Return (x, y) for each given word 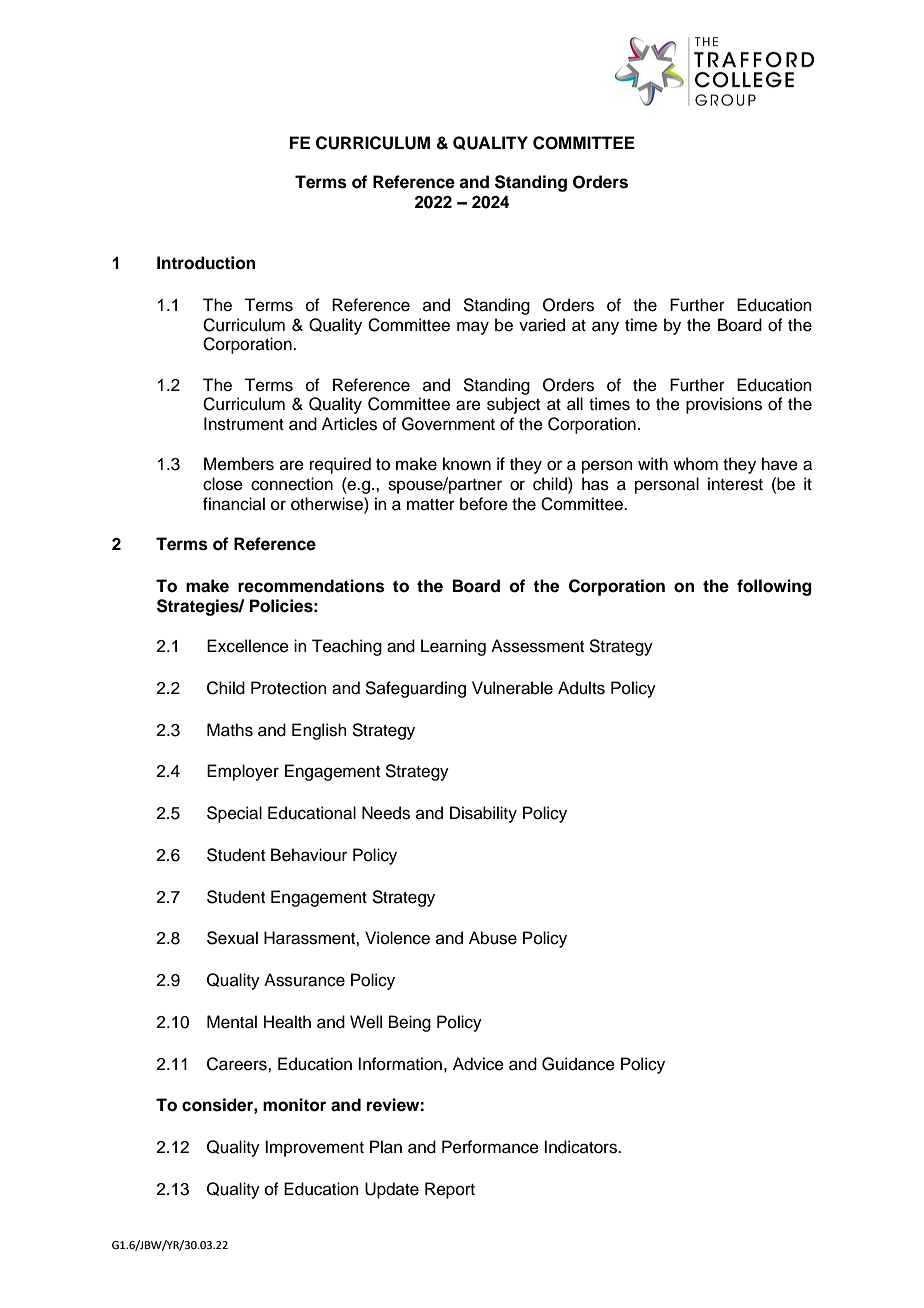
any (605, 328)
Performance (490, 1147)
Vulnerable (512, 688)
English (319, 731)
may (473, 328)
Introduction (206, 263)
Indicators (581, 1147)
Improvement (314, 1148)
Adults (581, 688)
